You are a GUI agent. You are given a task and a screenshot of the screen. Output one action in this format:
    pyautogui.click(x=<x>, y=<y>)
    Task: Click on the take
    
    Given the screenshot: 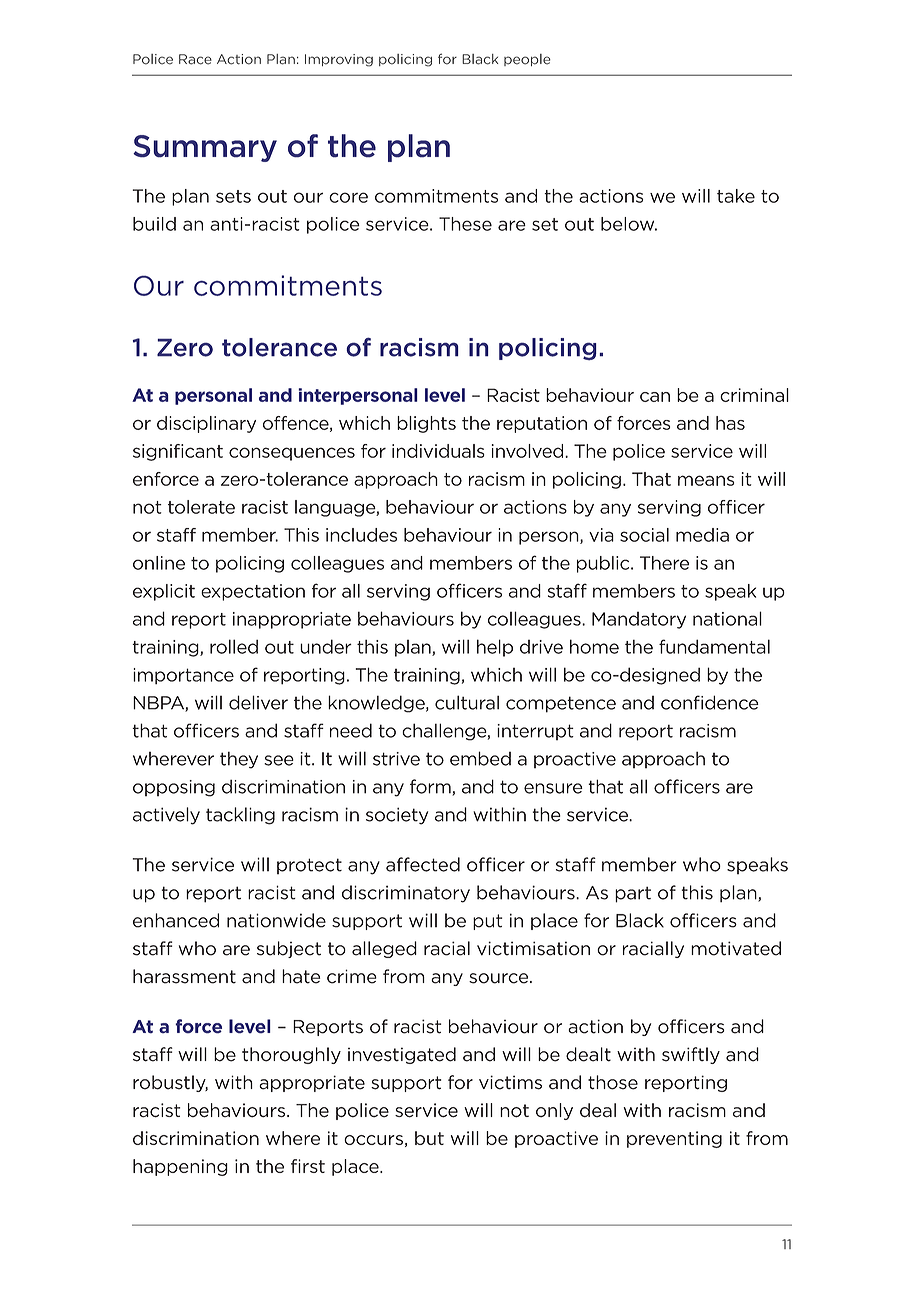 What is the action you would take?
    pyautogui.click(x=736, y=196)
